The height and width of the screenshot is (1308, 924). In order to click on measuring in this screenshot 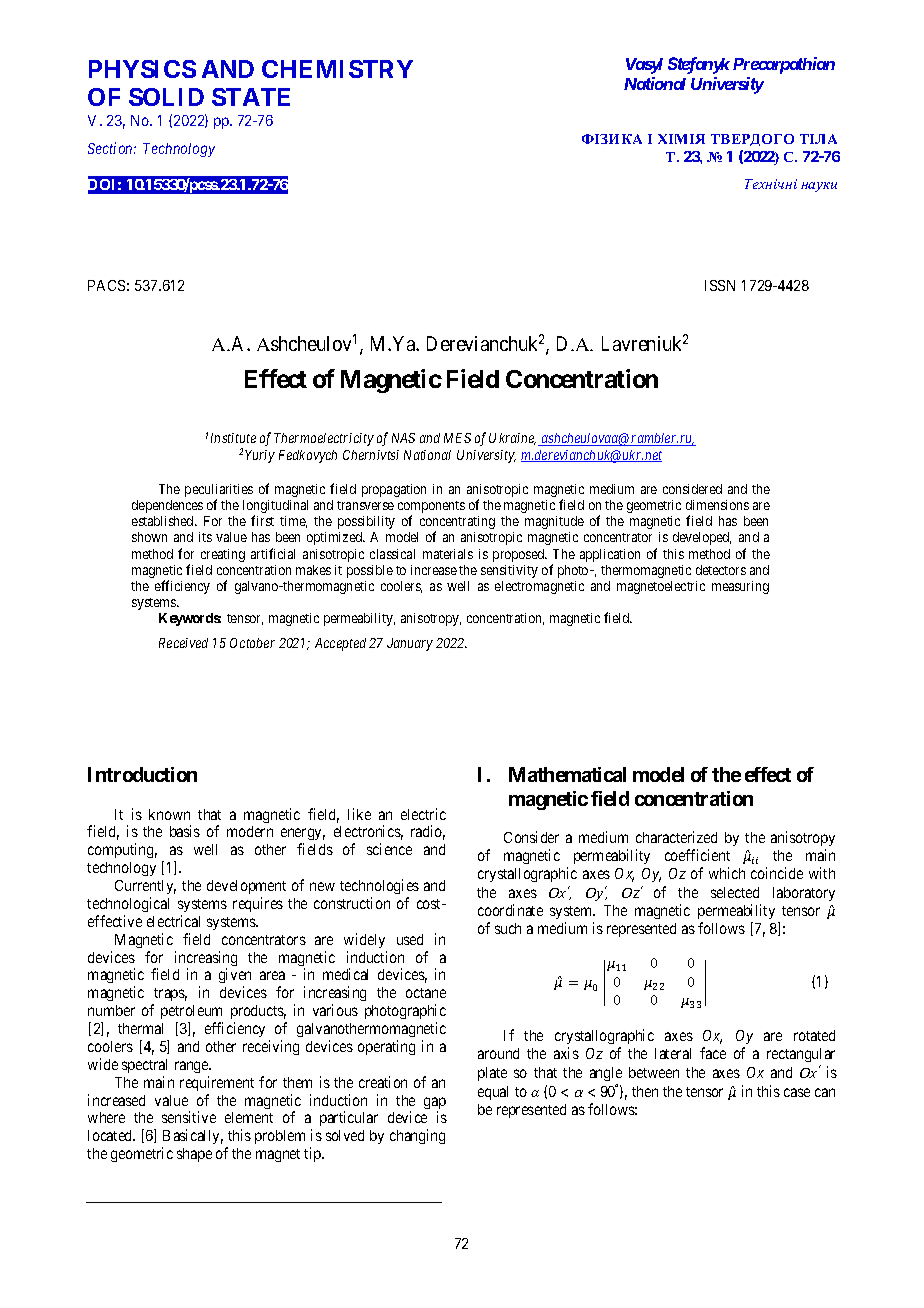, I will do `click(740, 587)`.
